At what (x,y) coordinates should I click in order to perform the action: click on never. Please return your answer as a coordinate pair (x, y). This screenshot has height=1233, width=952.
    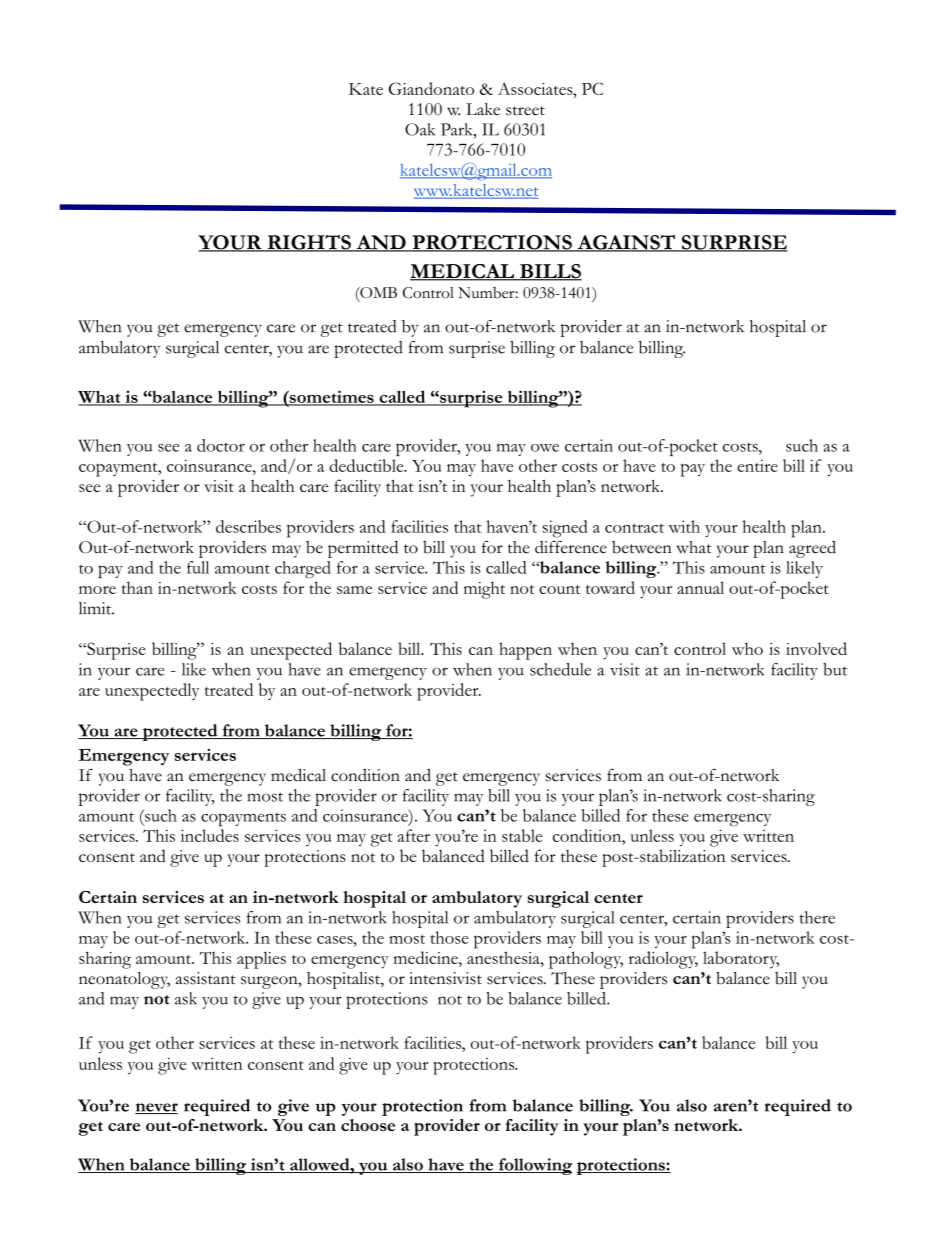
    Looking at the image, I should click on (156, 1108).
